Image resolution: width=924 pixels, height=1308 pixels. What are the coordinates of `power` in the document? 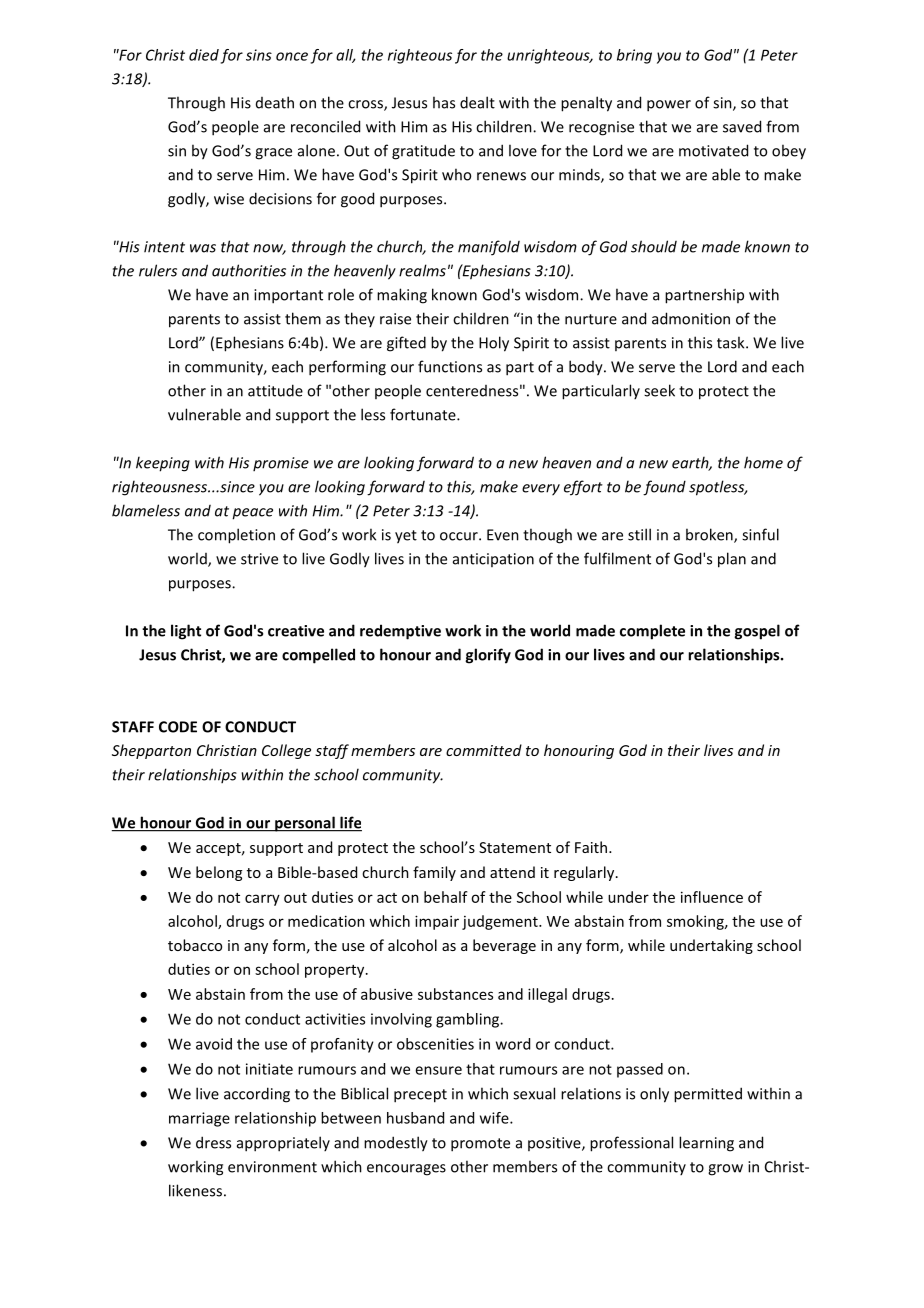 It's located at (669, 106).
